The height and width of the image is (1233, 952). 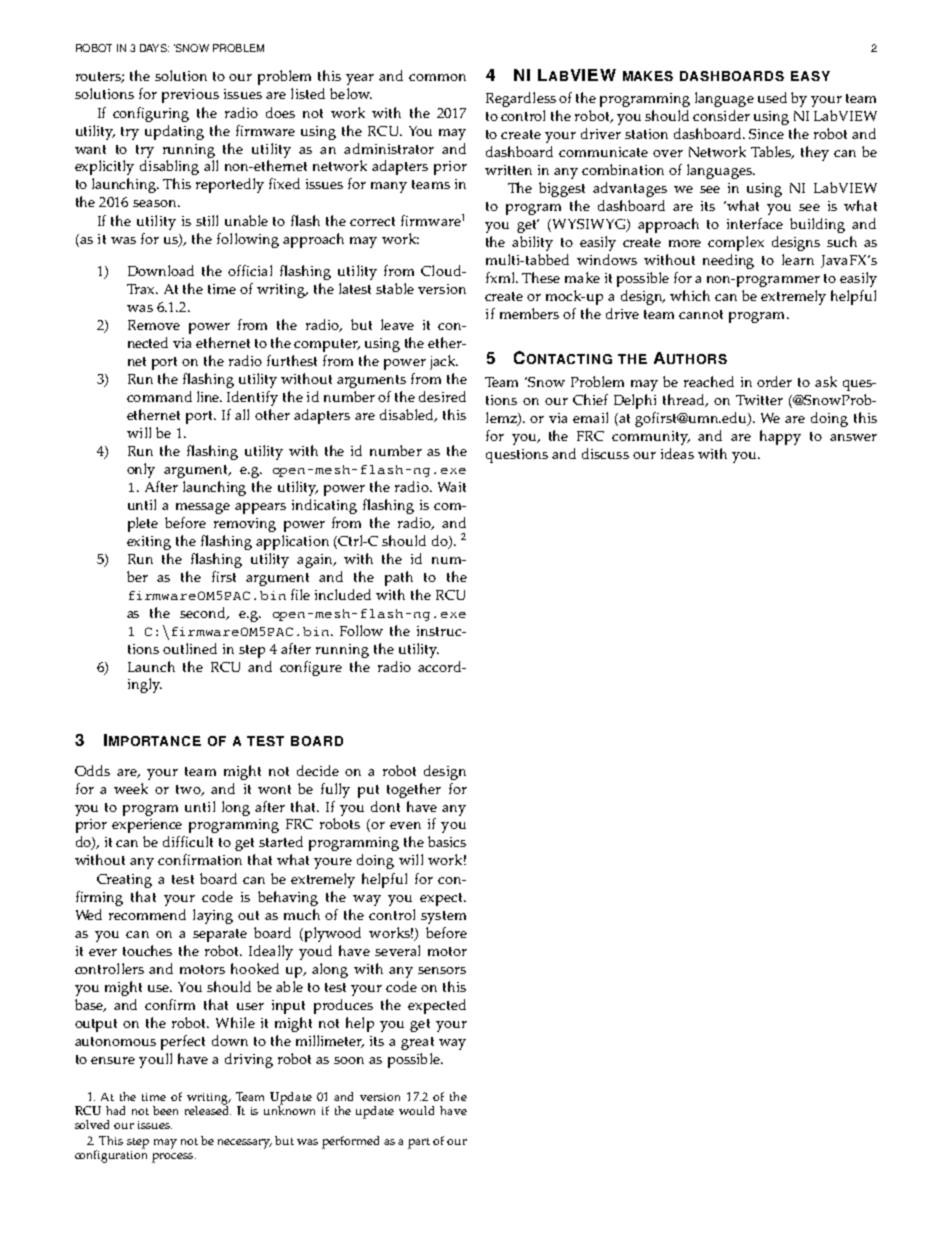 What do you see at coordinates (772, 97) in the image?
I see `used` at bounding box center [772, 97].
